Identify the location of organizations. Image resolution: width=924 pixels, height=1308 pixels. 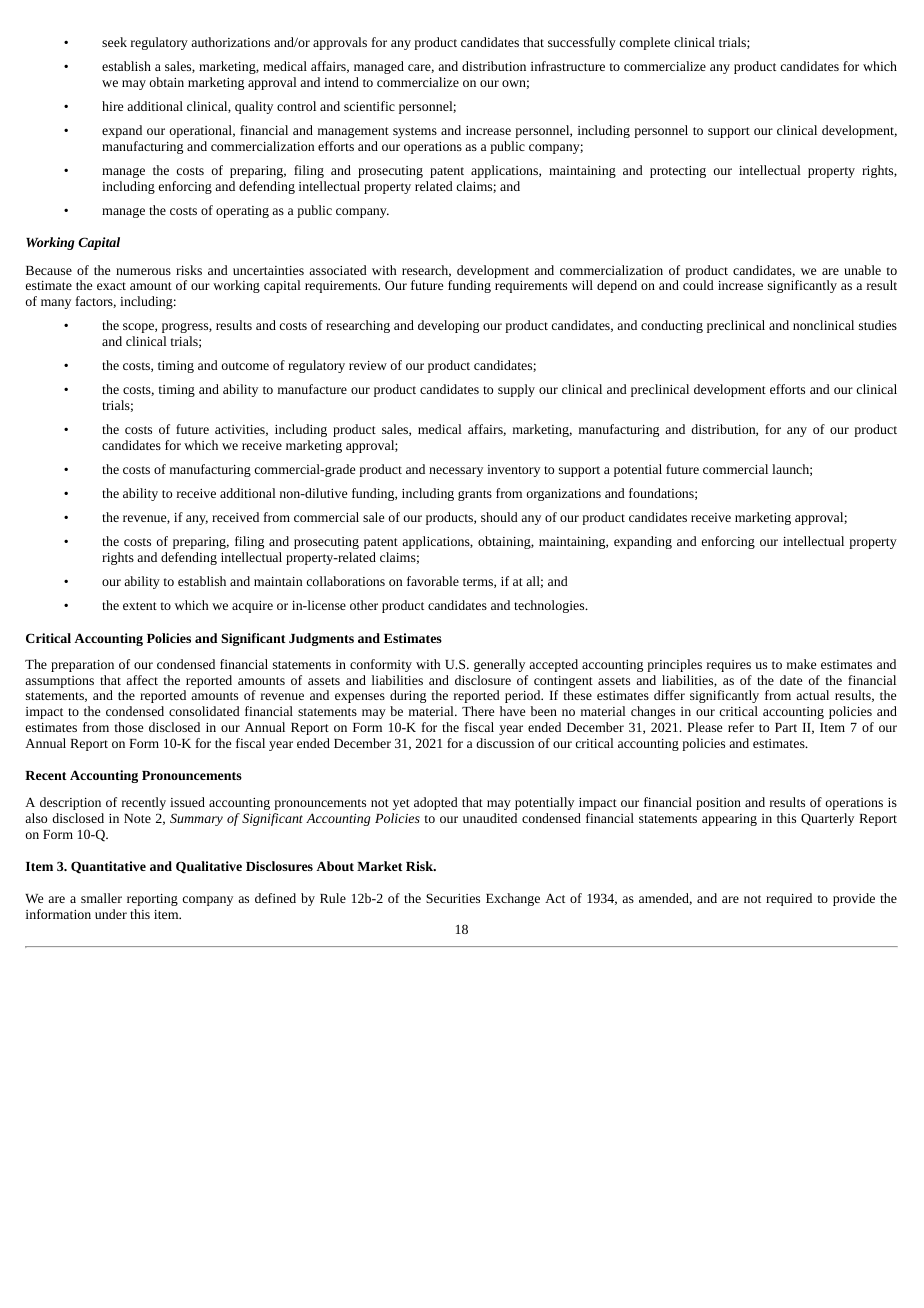
(564, 495).
